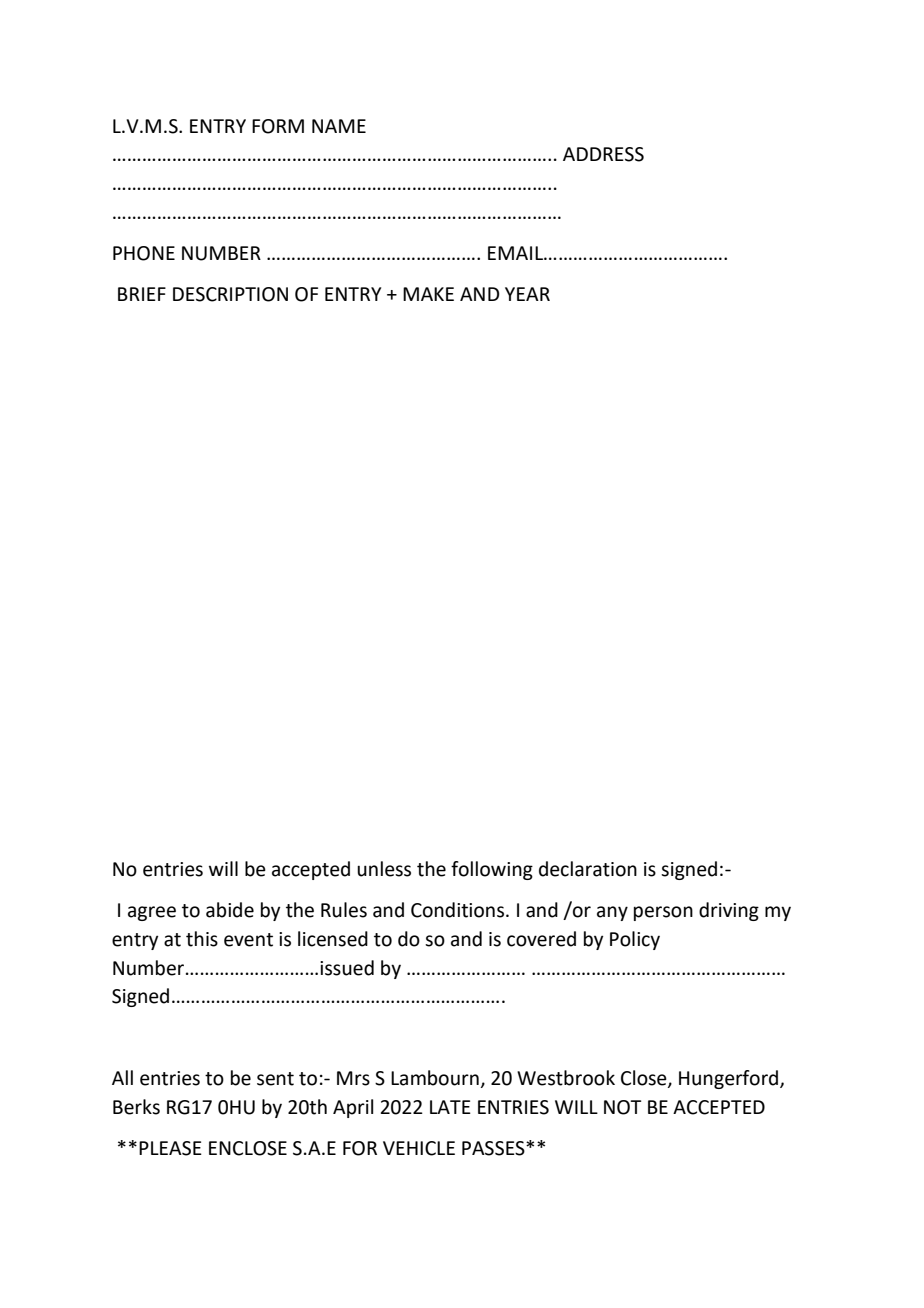 The image size is (924, 1308). What do you see at coordinates (527, 294) in the screenshot?
I see `YEAR` at bounding box center [527, 294].
